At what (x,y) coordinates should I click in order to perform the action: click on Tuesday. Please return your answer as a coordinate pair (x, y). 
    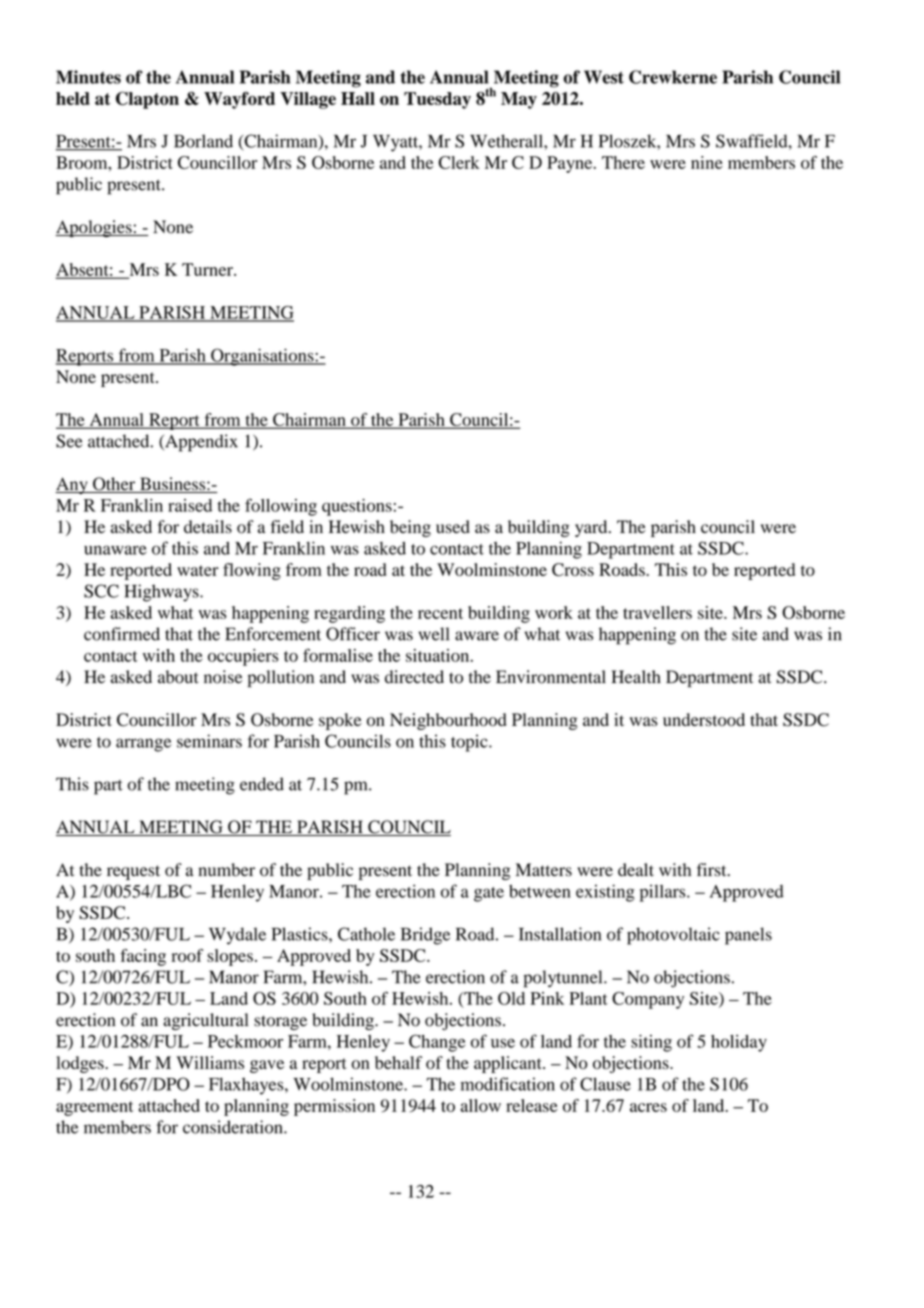
    Looking at the image, I should click on (437, 100).
